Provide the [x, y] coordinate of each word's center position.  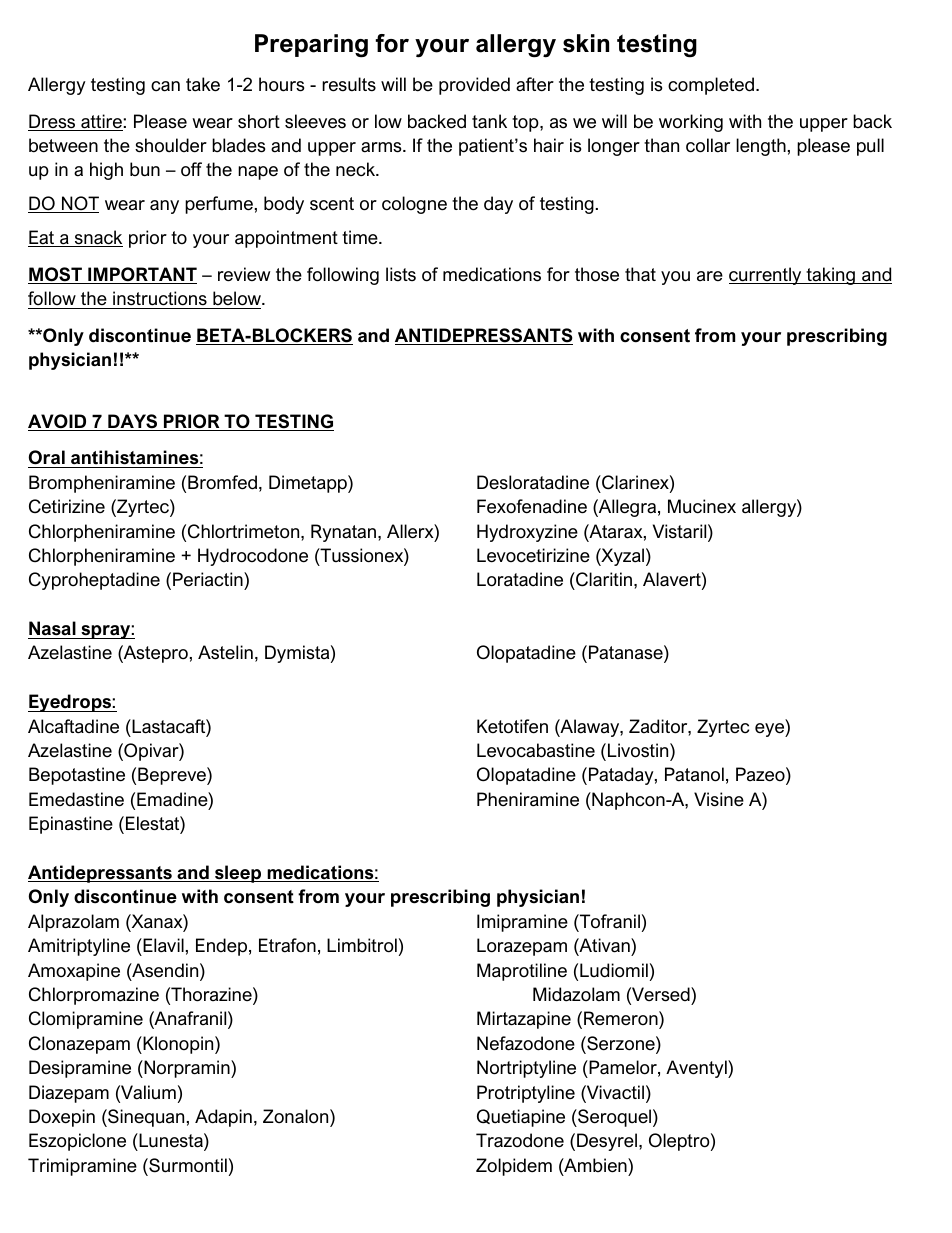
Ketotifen [512, 726]
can [165, 86]
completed [712, 86]
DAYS [133, 422]
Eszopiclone [77, 1142]
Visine [719, 799]
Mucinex [702, 506]
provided [474, 86]
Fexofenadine [532, 506]
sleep [238, 874]
